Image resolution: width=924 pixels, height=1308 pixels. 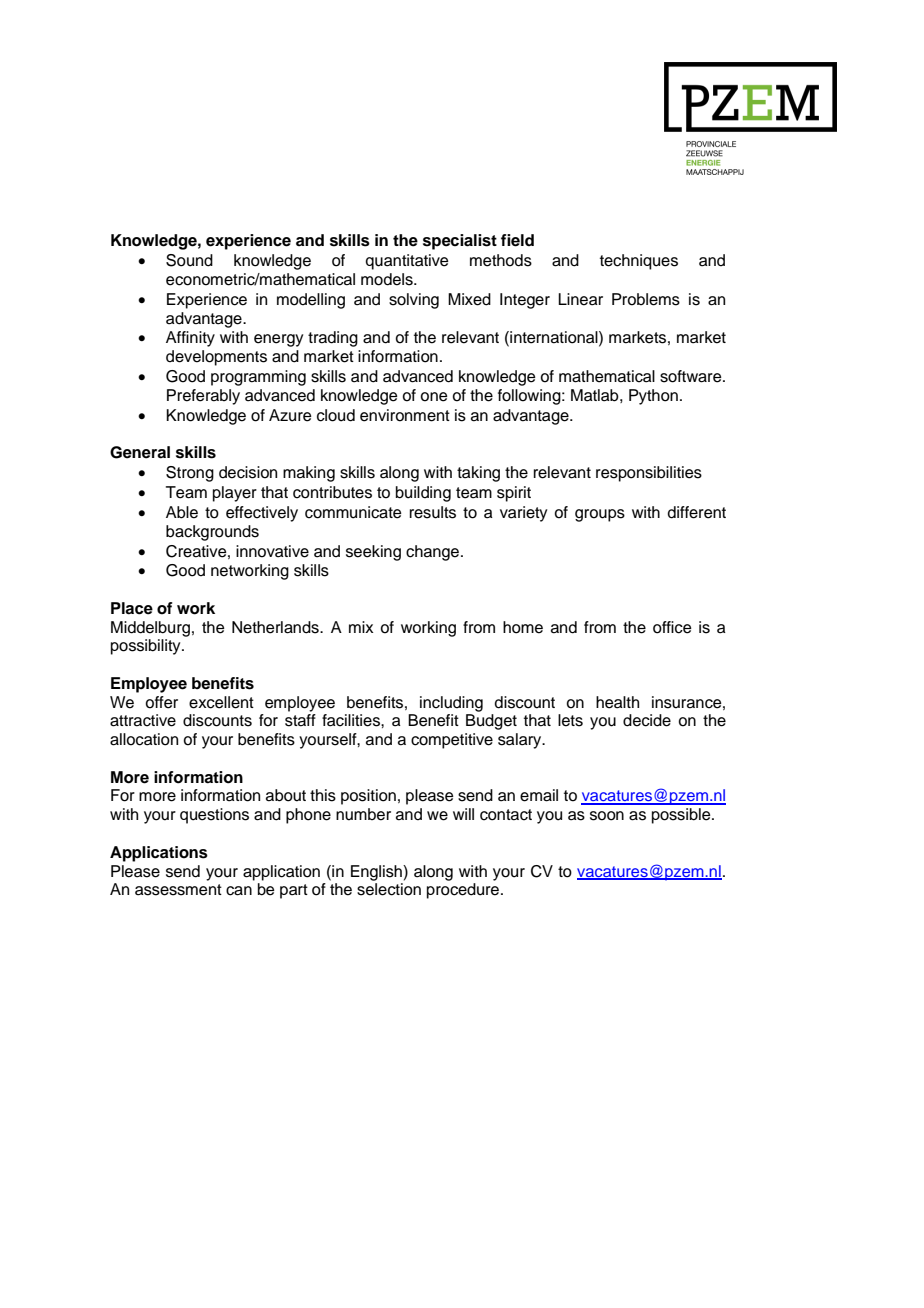 I want to click on responsibilities, so click(x=649, y=474).
